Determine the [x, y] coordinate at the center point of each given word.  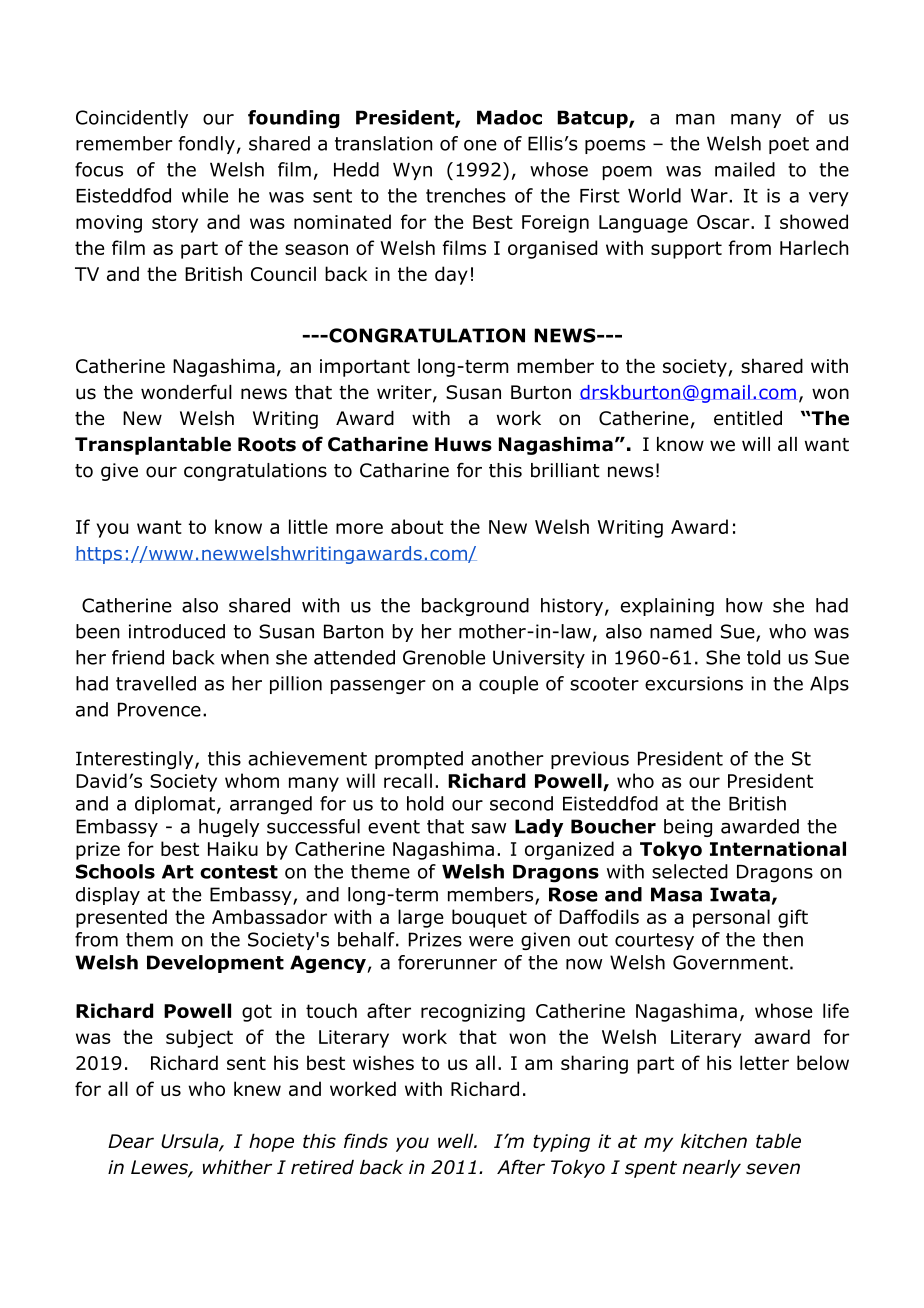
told [763, 657]
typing [561, 1143]
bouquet [489, 918]
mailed [745, 169]
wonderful [186, 392]
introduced [177, 631]
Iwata [740, 894]
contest [239, 872]
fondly [206, 145]
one [480, 145]
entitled [748, 418]
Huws [463, 444]
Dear [131, 1141]
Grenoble [444, 657]
